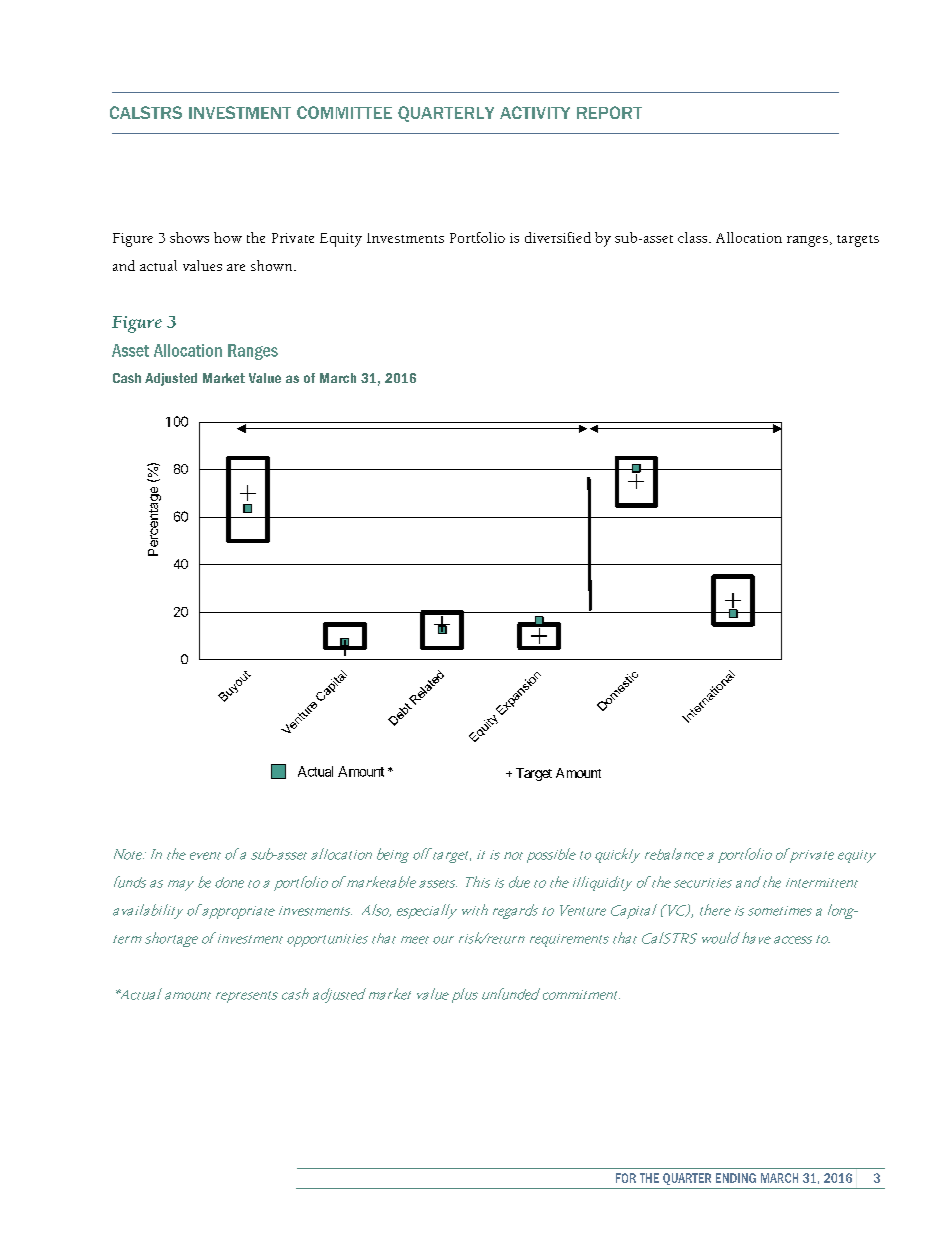 The height and width of the page is (1233, 952). I want to click on diversified, so click(558, 237).
